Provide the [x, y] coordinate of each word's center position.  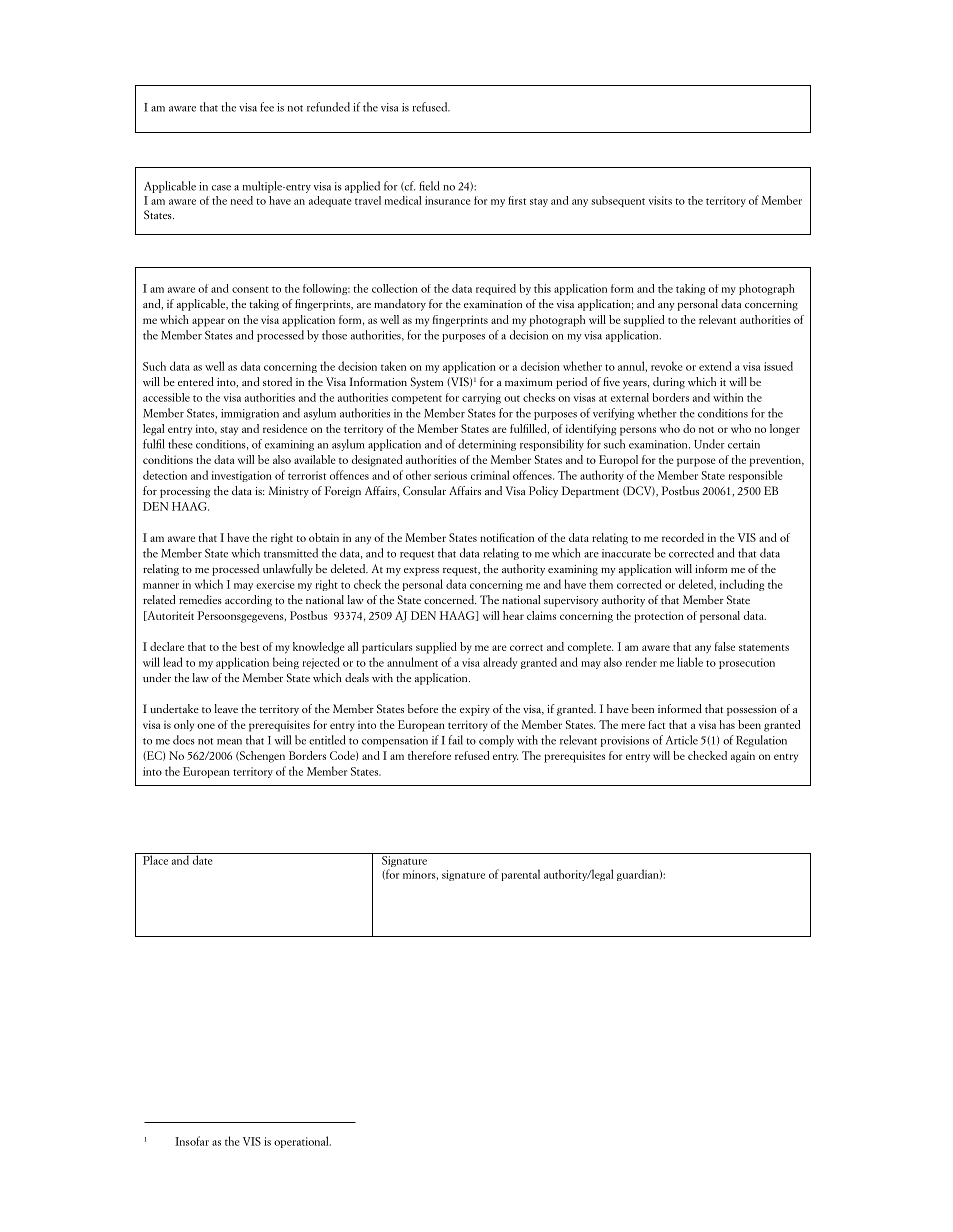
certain [744, 444]
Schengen [261, 757]
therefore [429, 755]
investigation [241, 476]
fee [267, 107]
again [743, 757]
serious [450, 475]
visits [660, 200]
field [429, 186]
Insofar [192, 1141]
